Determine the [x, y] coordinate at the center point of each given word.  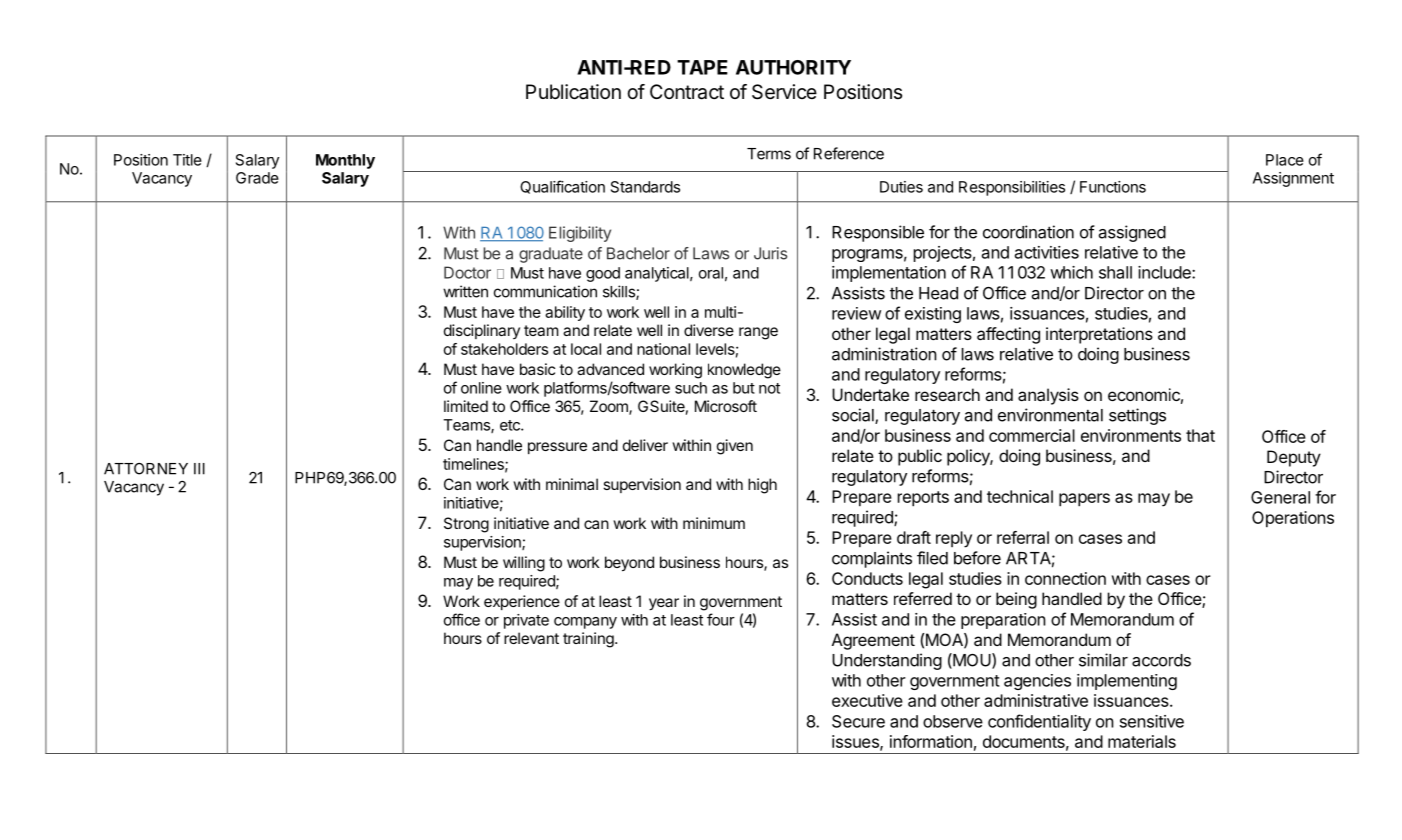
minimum [714, 523]
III [199, 469]
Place [1285, 160]
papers [1084, 500]
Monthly [345, 161]
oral [711, 273]
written [465, 291]
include [1165, 272]
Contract [687, 92]
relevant [531, 638]
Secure [858, 721]
